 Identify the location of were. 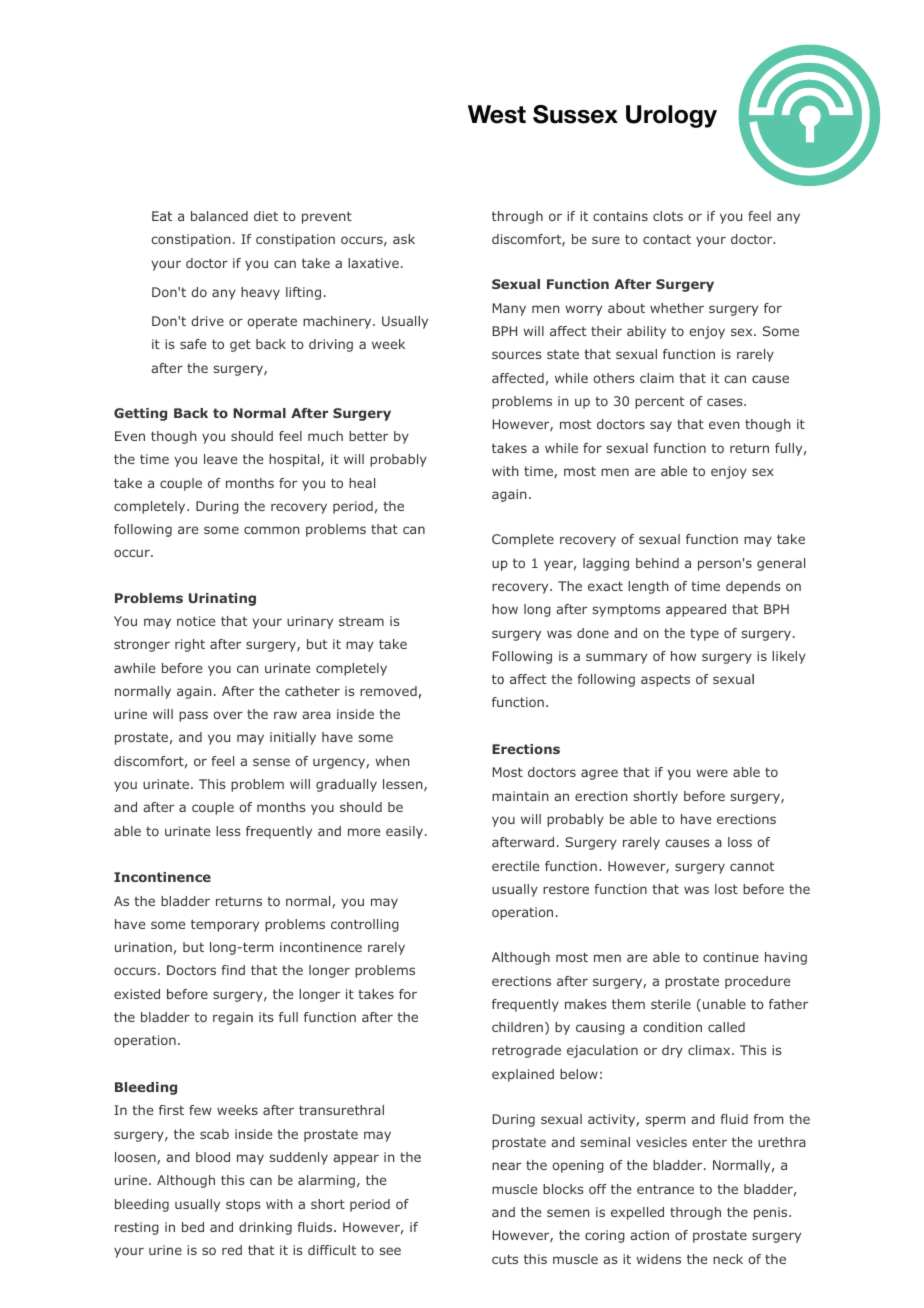
(712, 773).
